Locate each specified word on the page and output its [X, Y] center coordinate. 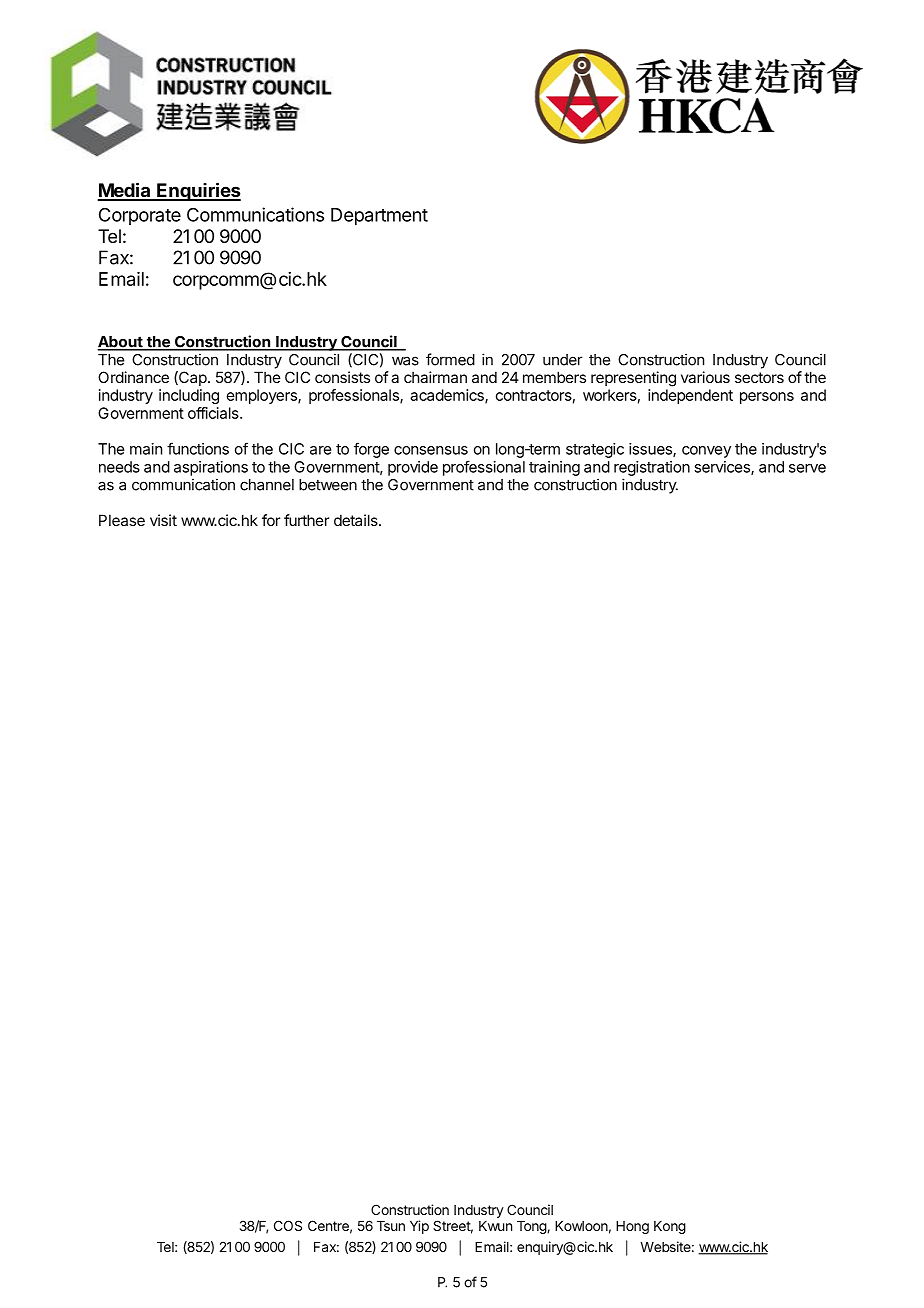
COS [288, 1225]
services [723, 468]
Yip [419, 1227]
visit [163, 520]
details [357, 520]
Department [379, 216]
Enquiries [198, 191]
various [705, 377]
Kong [670, 1227]
